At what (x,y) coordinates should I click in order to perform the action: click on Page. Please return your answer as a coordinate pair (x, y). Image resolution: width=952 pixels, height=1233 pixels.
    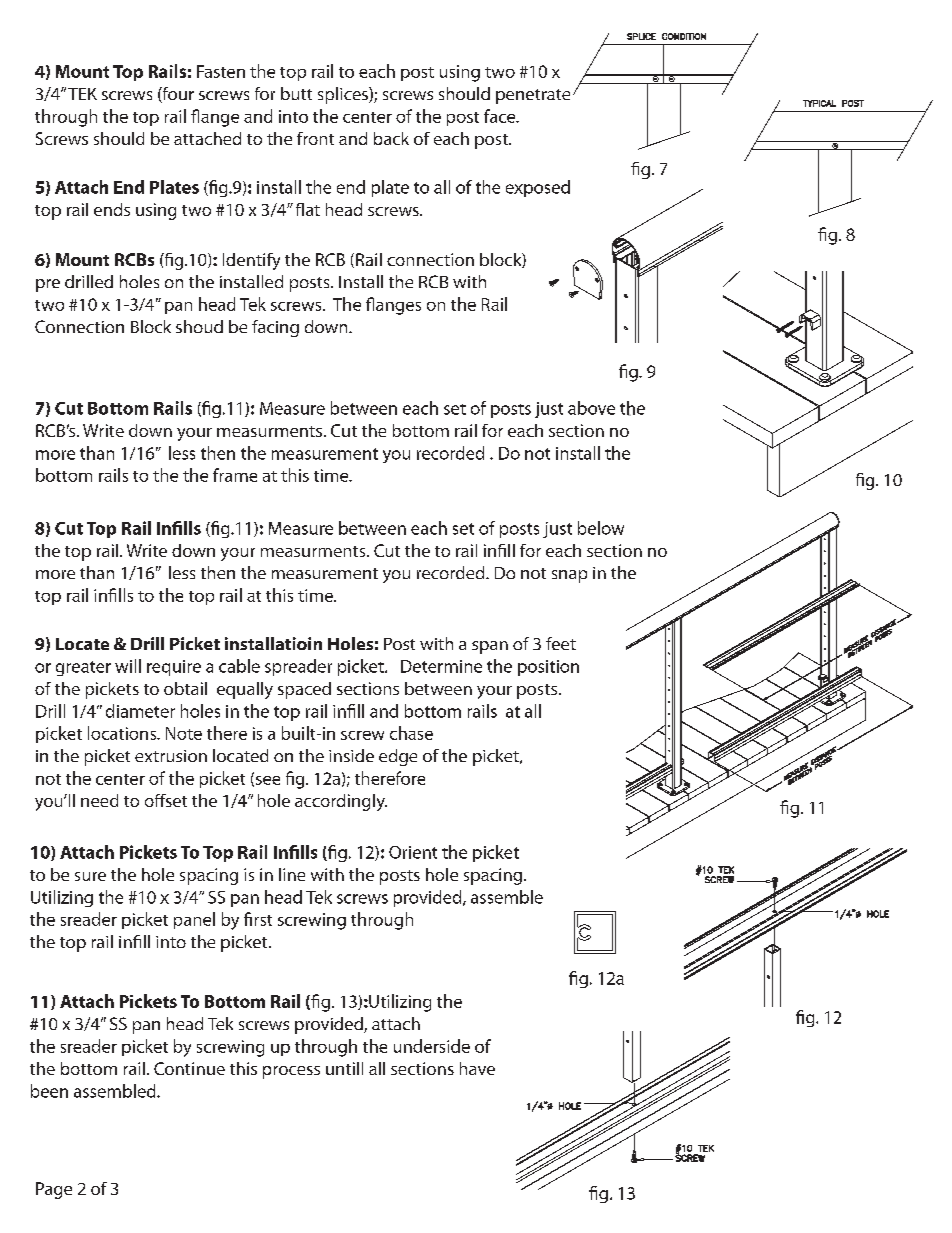
    Looking at the image, I should click on (54, 1190).
